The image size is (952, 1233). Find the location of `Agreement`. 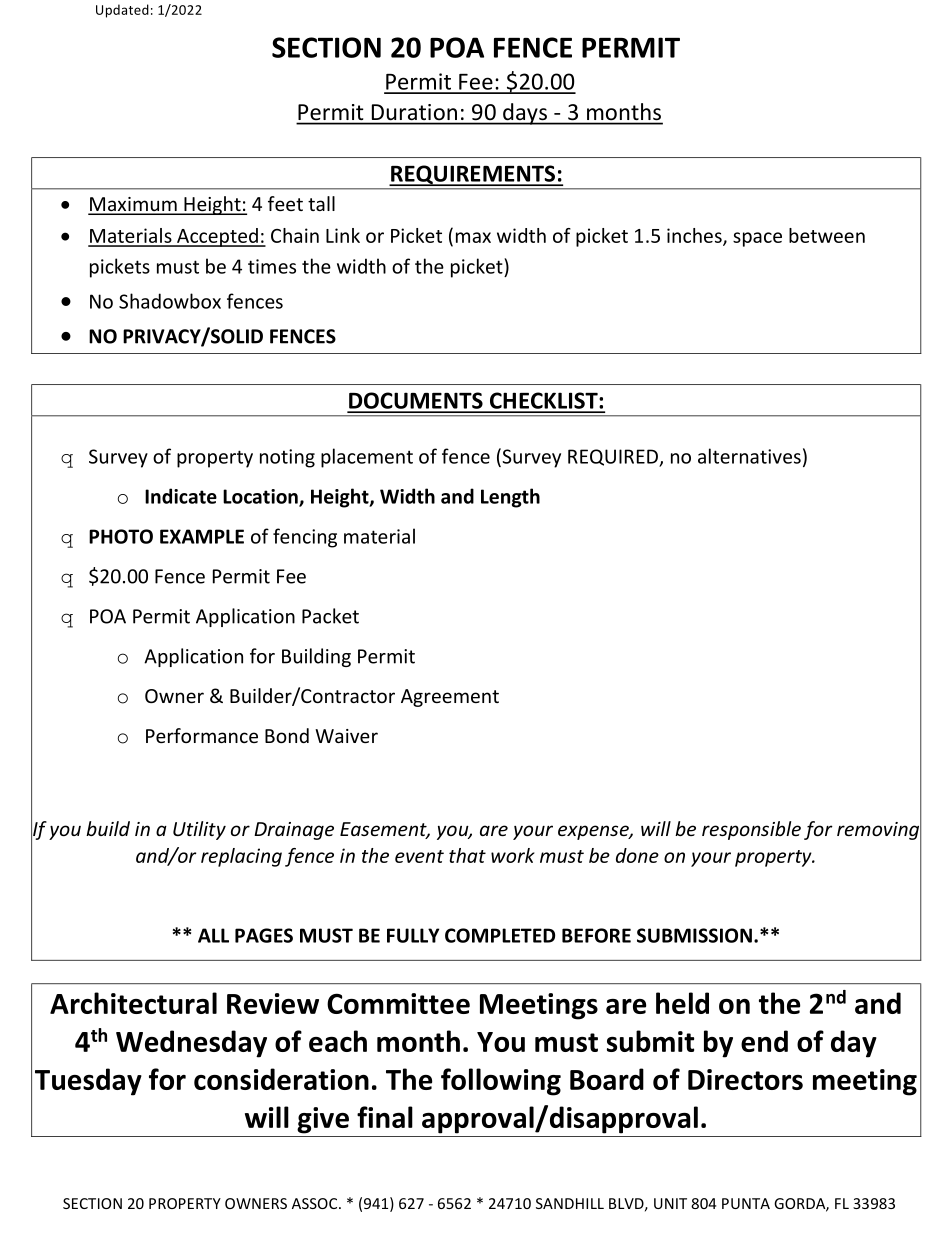

Agreement is located at coordinates (450, 698).
